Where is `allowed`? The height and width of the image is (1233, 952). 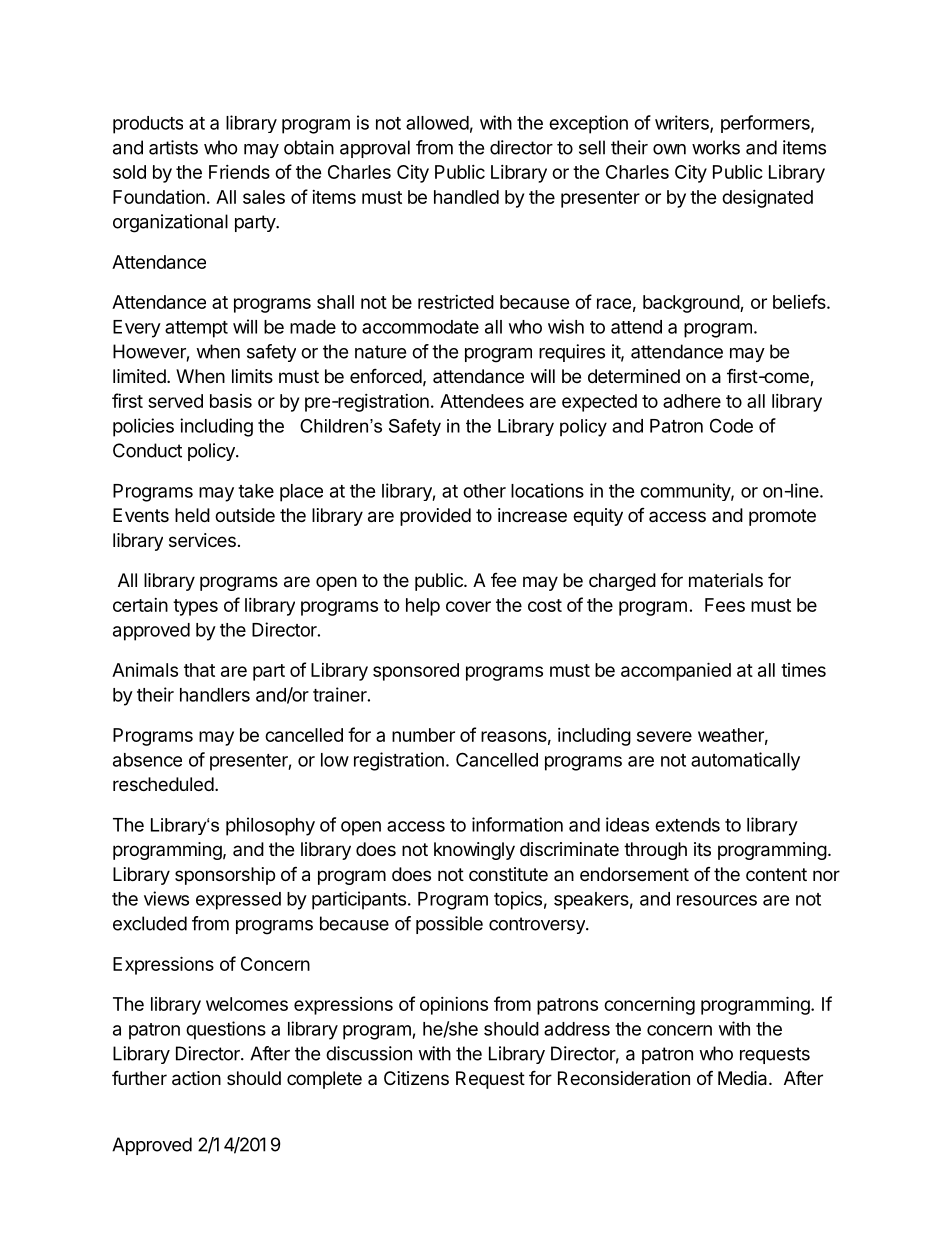 allowed is located at coordinates (437, 123).
